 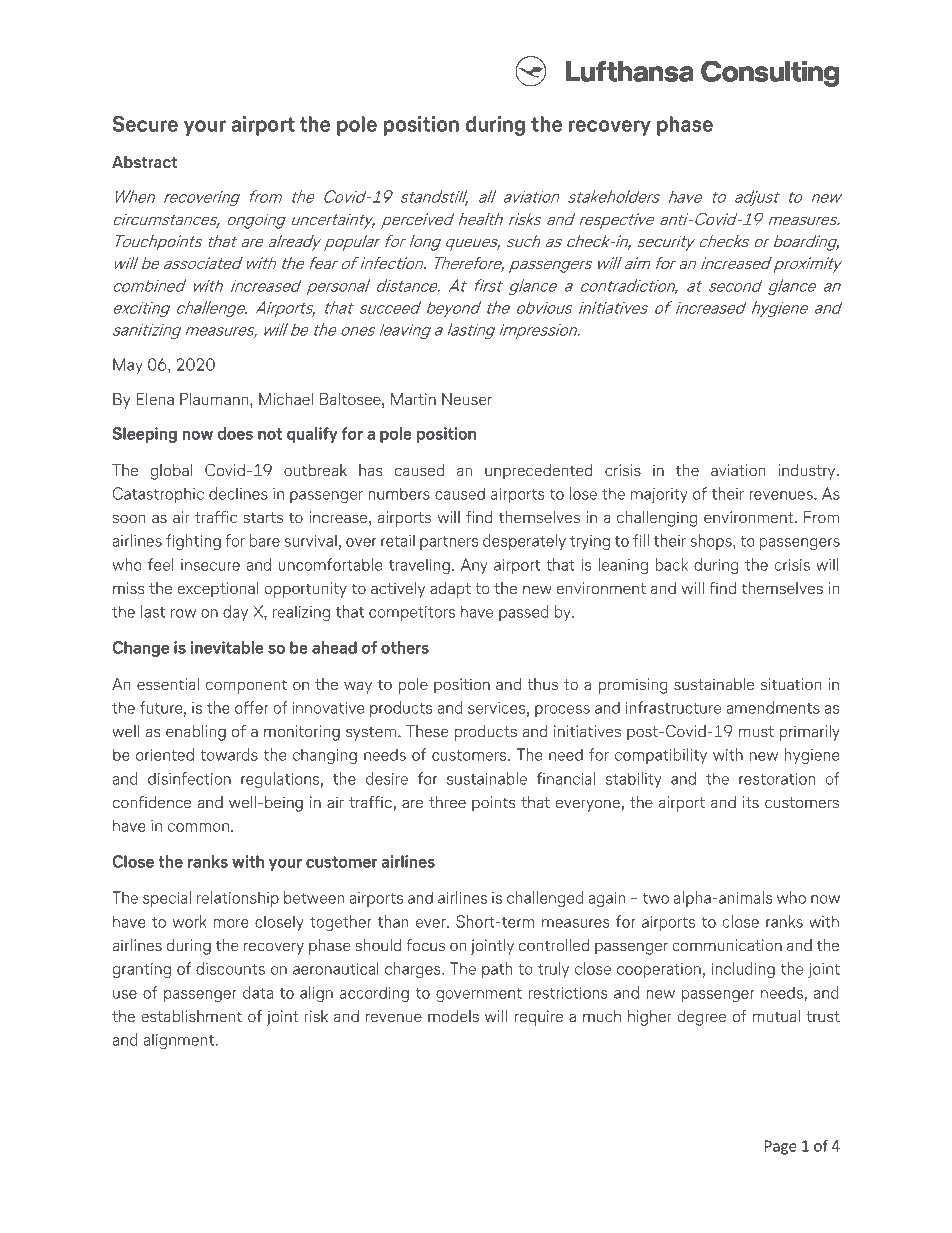 I want to click on majority, so click(x=659, y=495).
